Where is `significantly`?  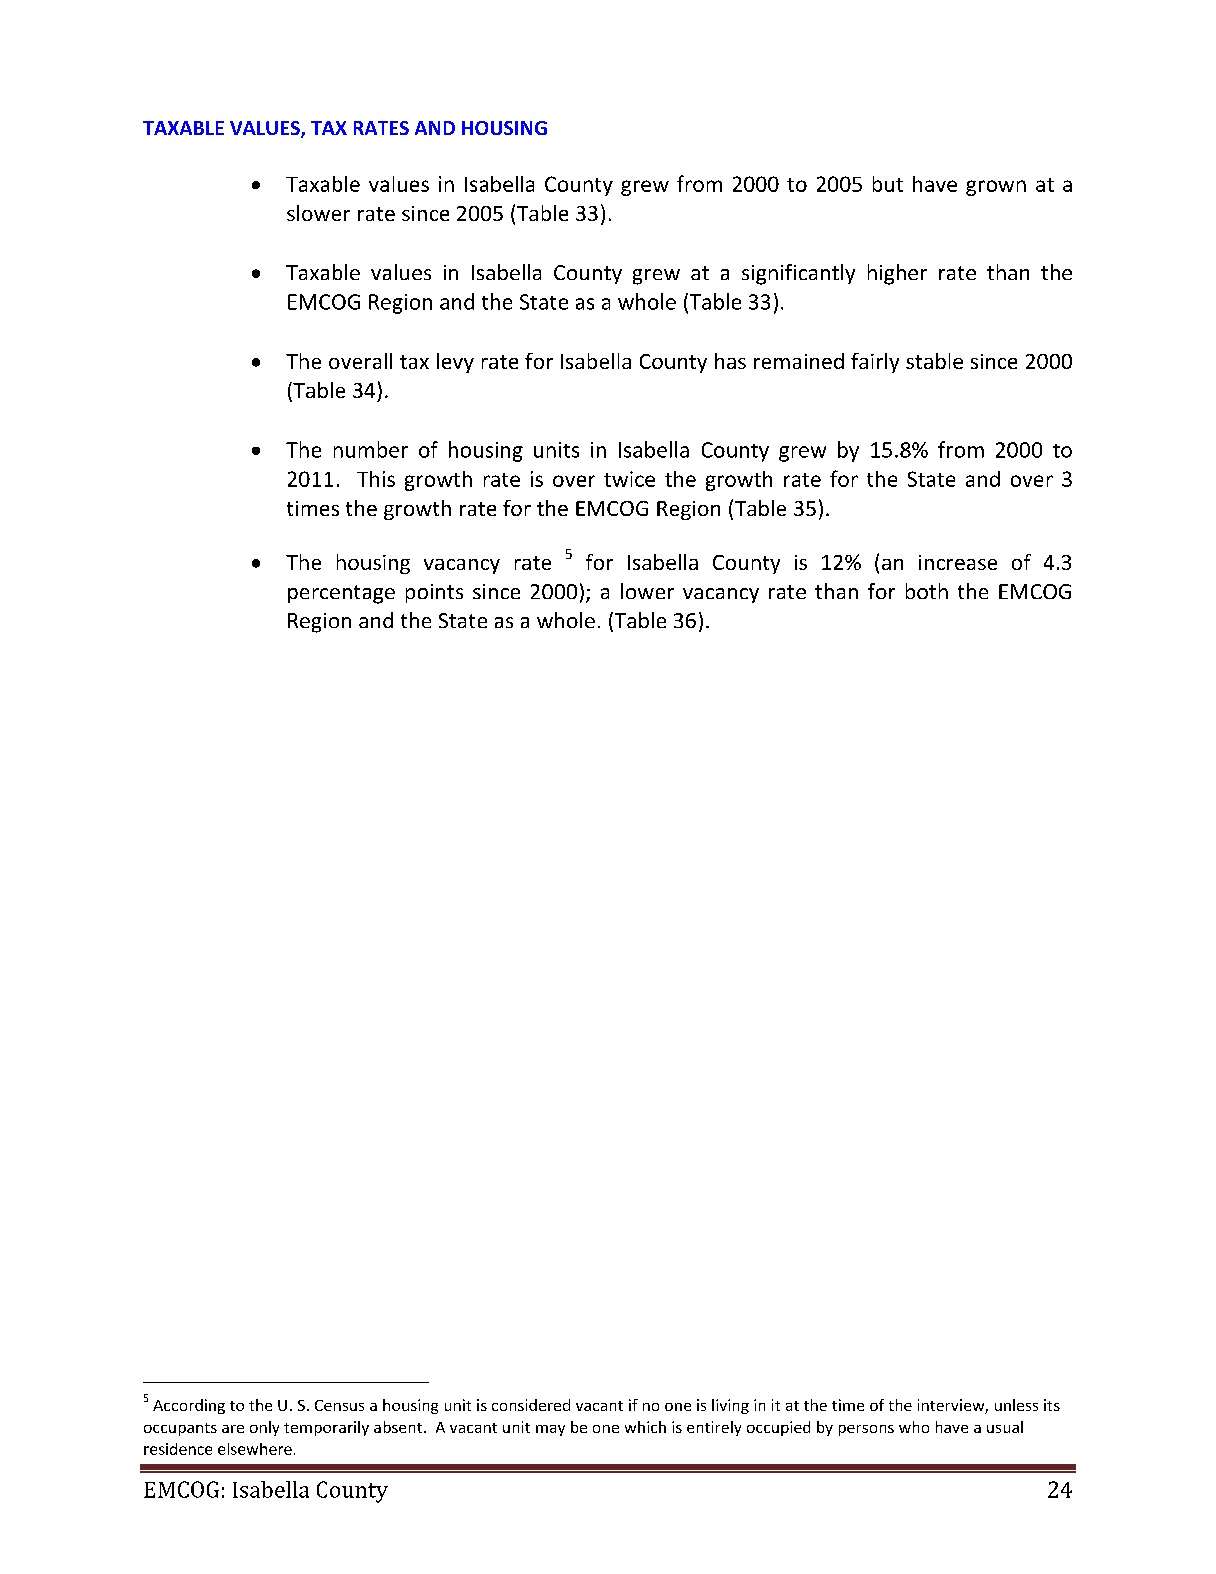 significantly is located at coordinates (798, 274).
